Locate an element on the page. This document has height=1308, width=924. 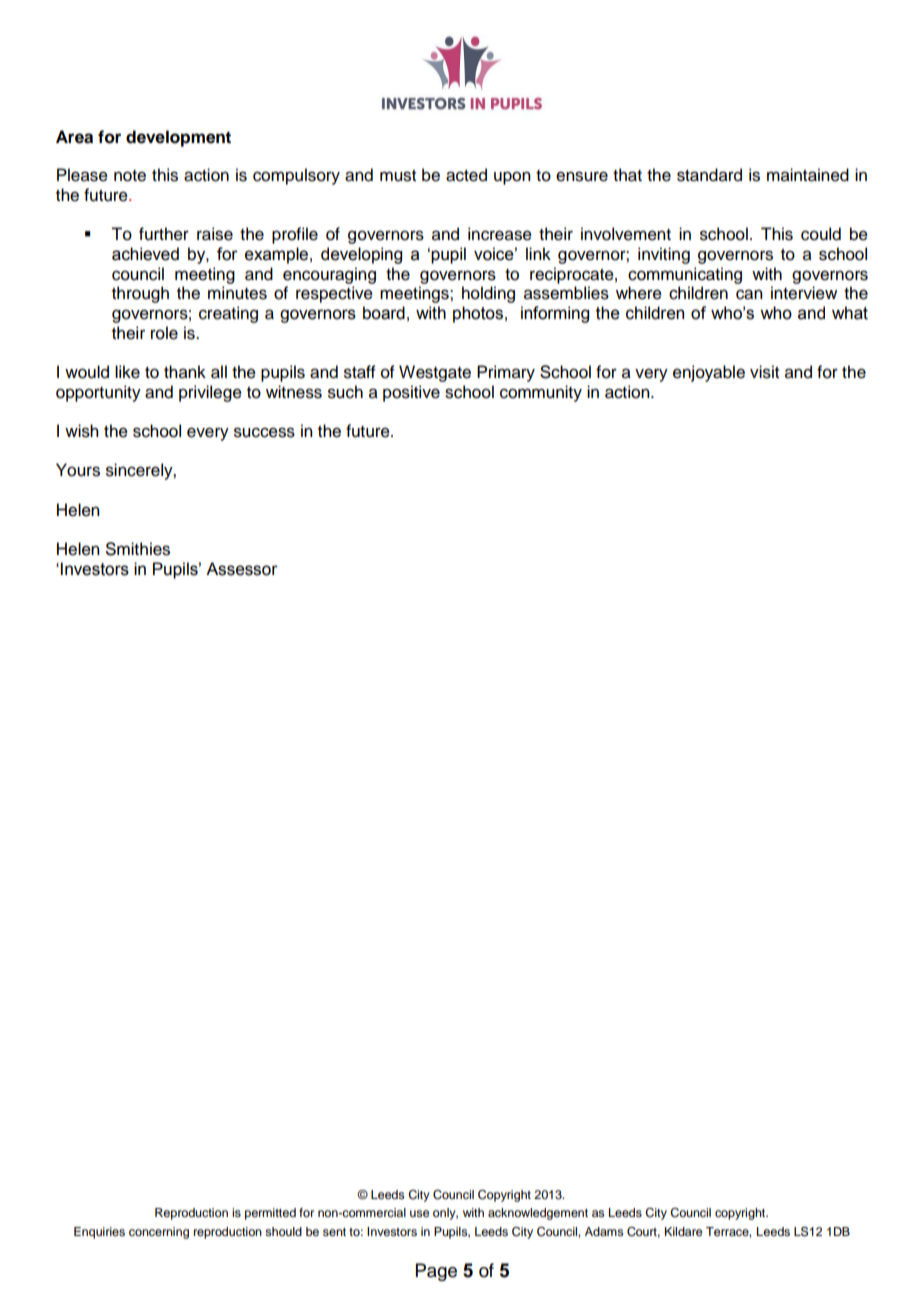
enjoyable is located at coordinates (709, 373).
